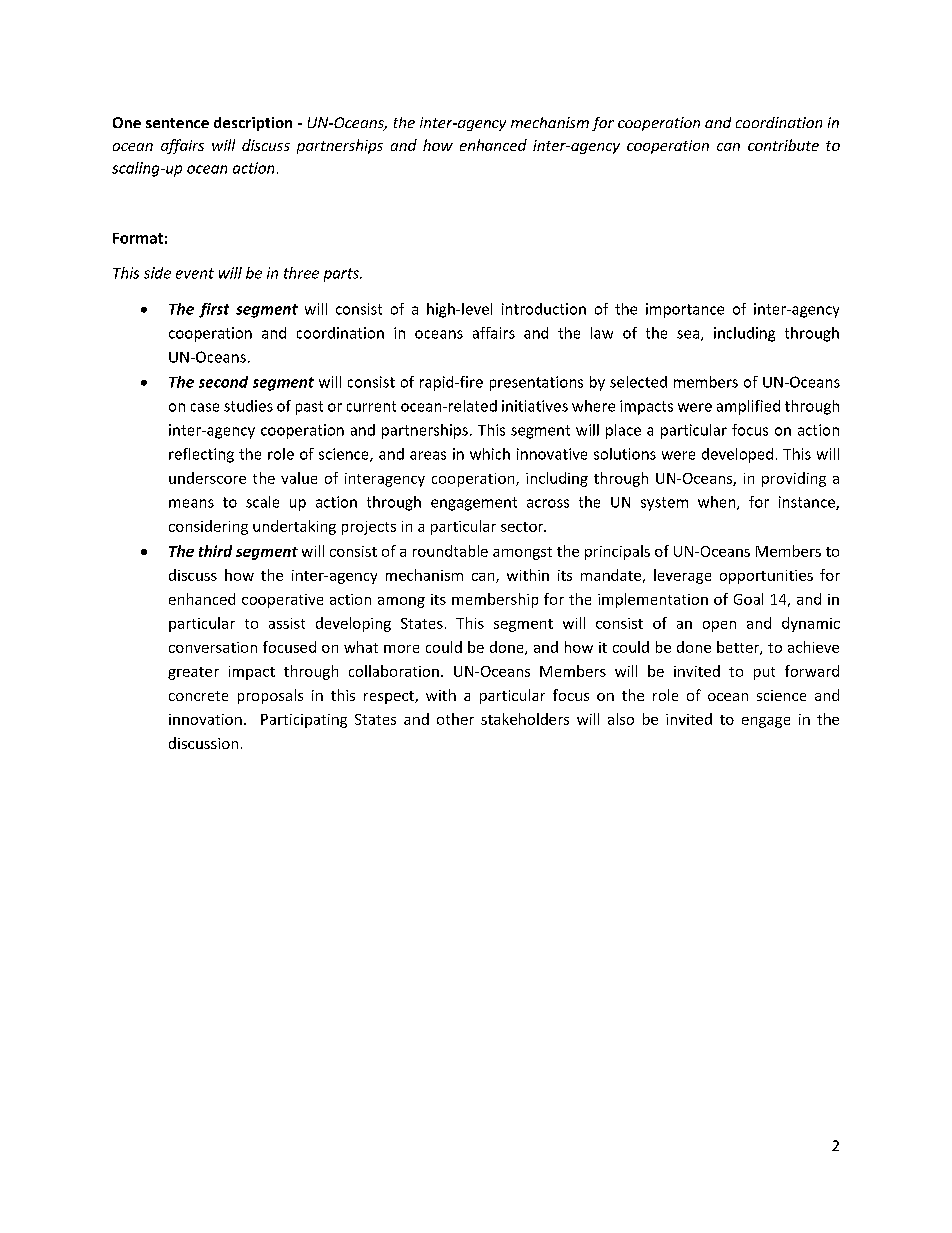 The image size is (952, 1233). I want to click on means, so click(191, 503).
